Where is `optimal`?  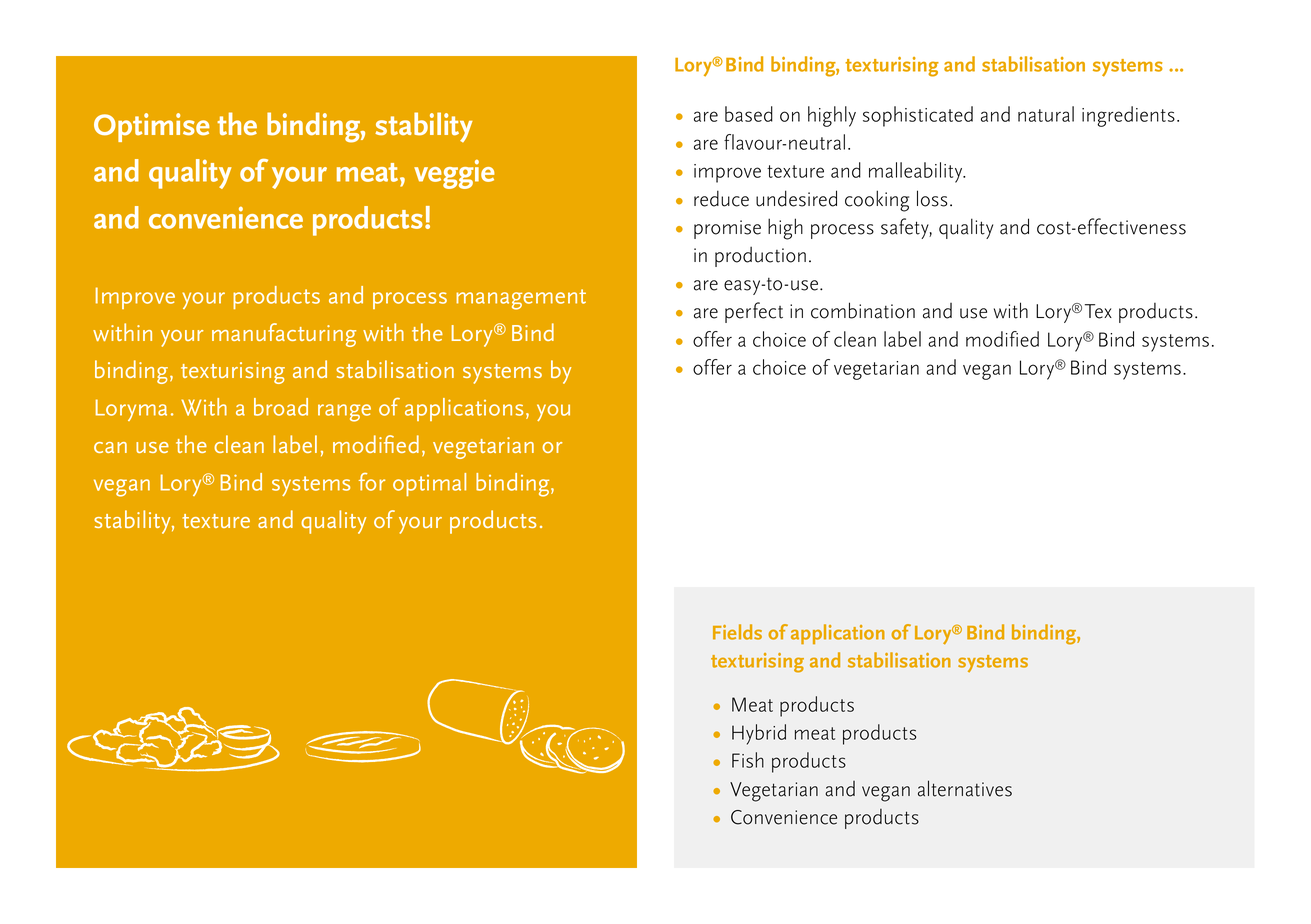 optimal is located at coordinates (429, 484).
